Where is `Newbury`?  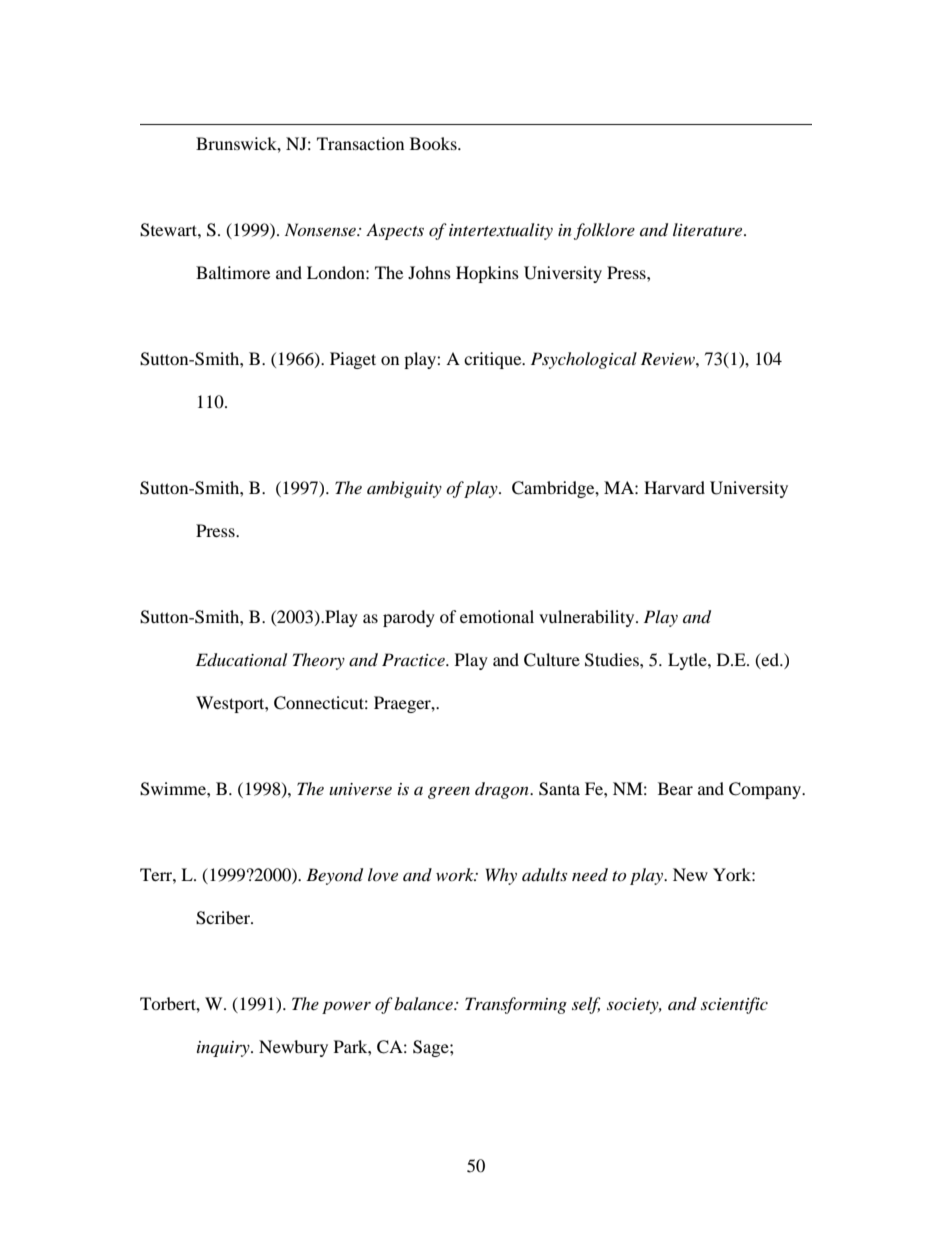 Newbury is located at coordinates (293, 1048).
